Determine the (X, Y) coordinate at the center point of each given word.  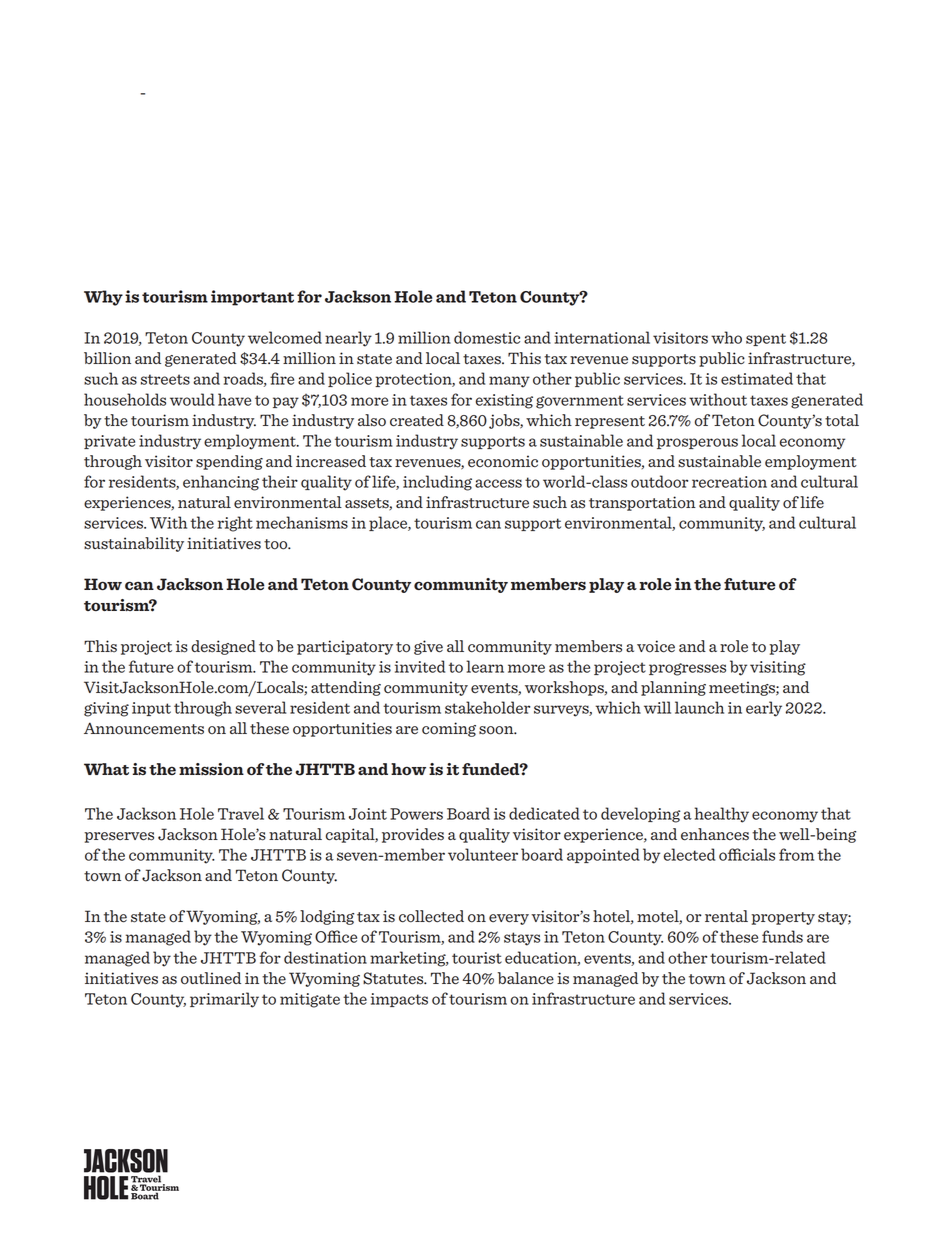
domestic (487, 337)
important (252, 298)
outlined (211, 978)
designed (223, 647)
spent (766, 339)
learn (485, 666)
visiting (778, 668)
